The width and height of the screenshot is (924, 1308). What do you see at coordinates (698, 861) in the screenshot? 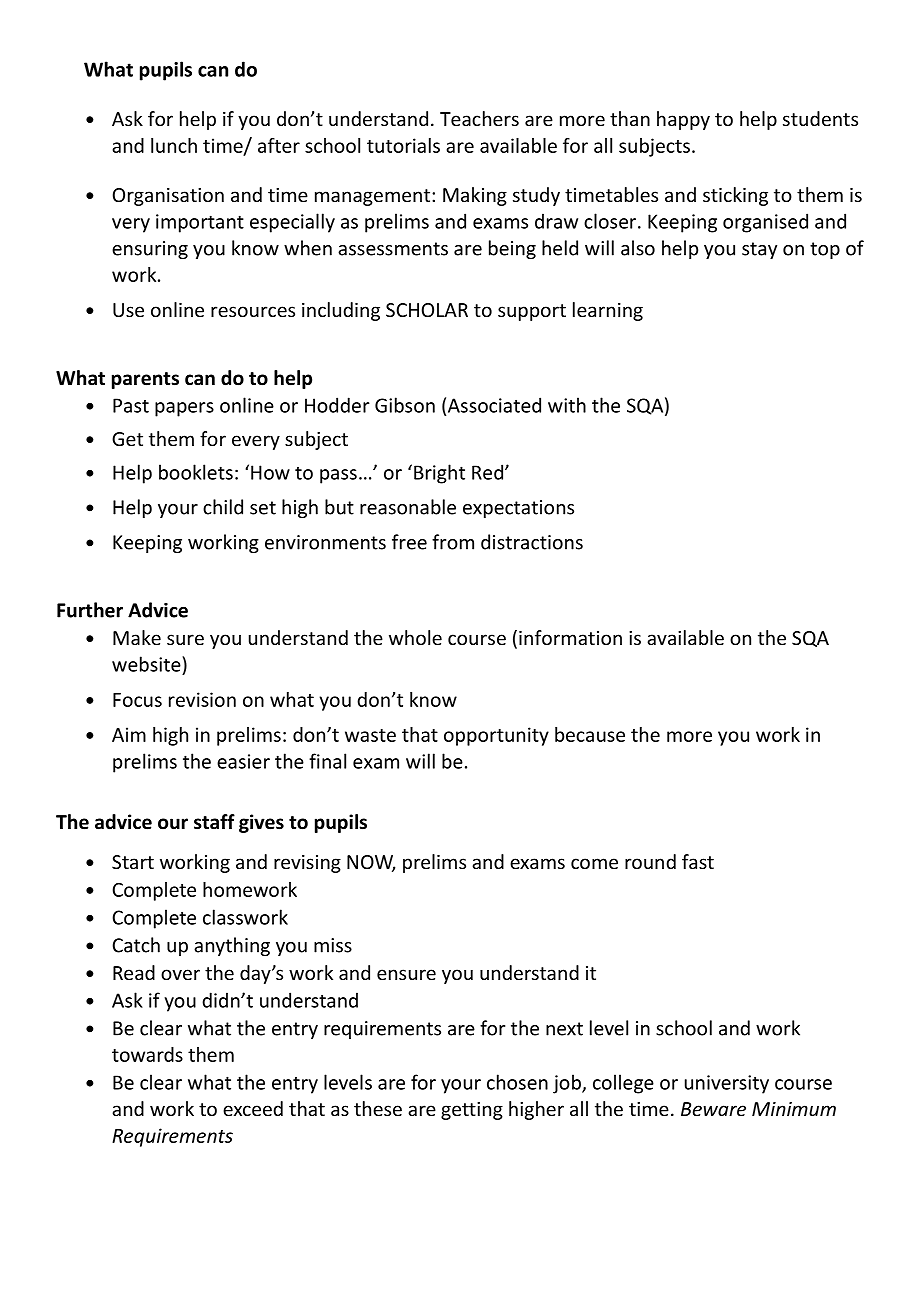
I see `fast` at bounding box center [698, 861].
